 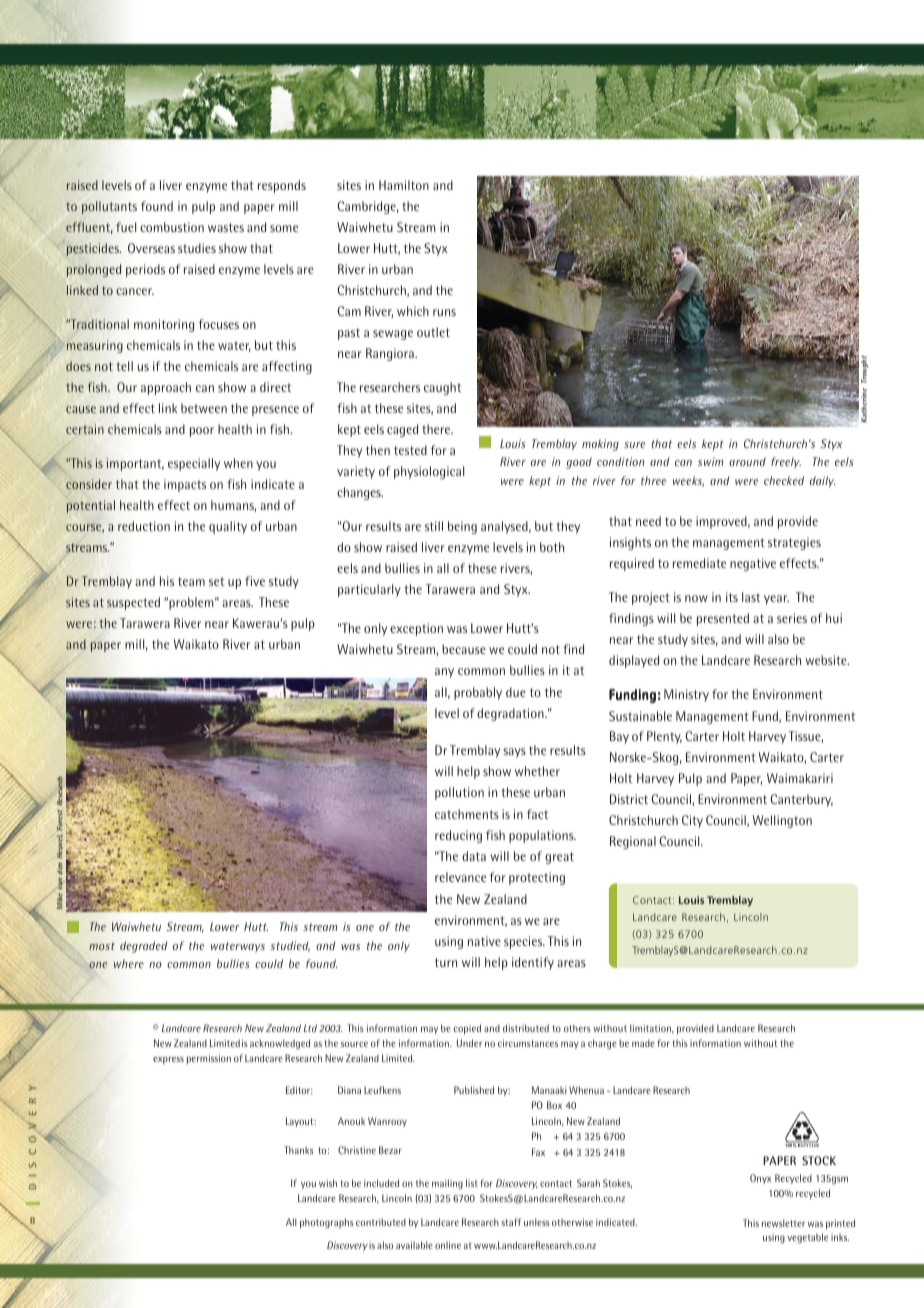 I want to click on Ministry, so click(x=686, y=695).
